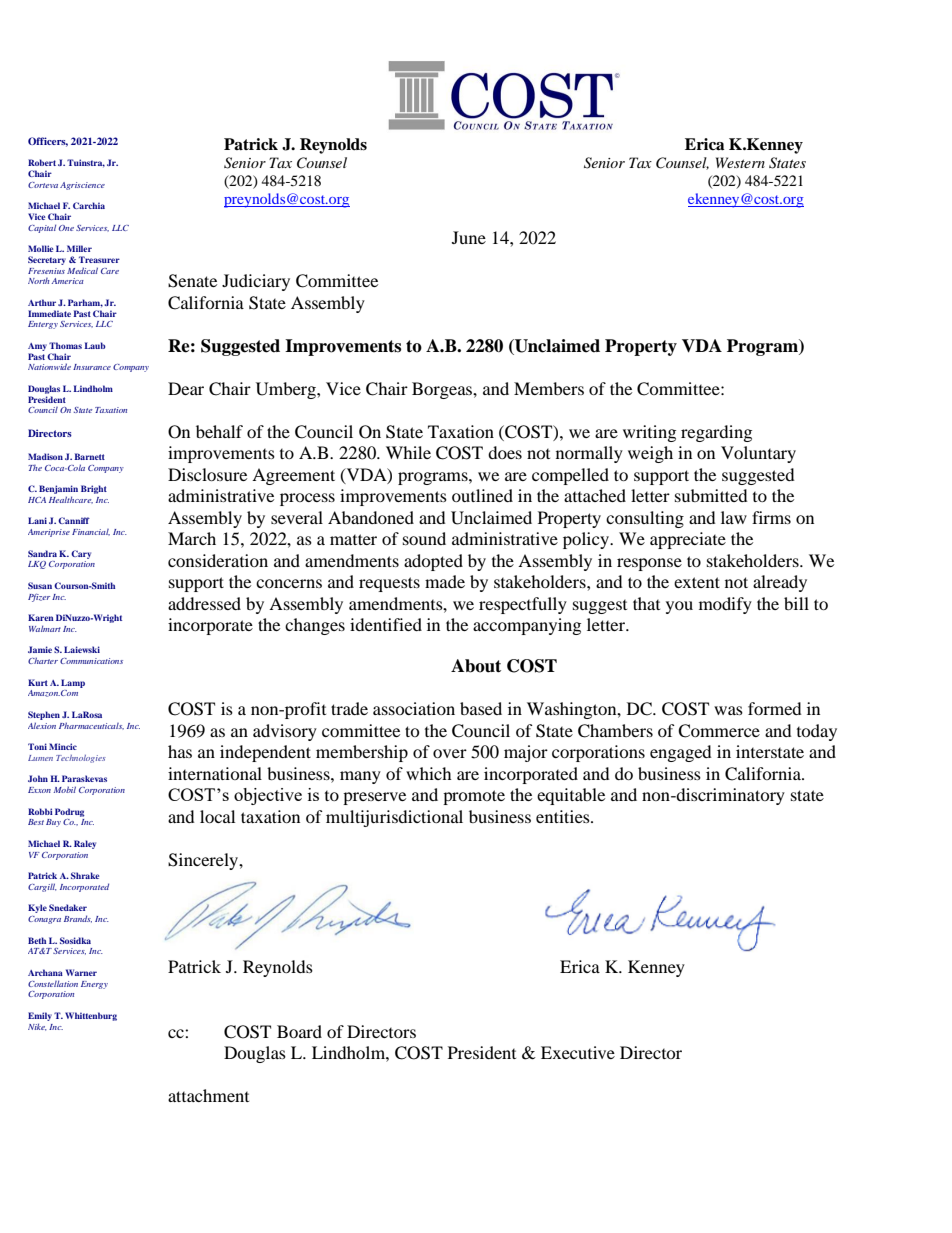 The image size is (952, 1233). What do you see at coordinates (740, 162) in the page?
I see `Western` at bounding box center [740, 162].
